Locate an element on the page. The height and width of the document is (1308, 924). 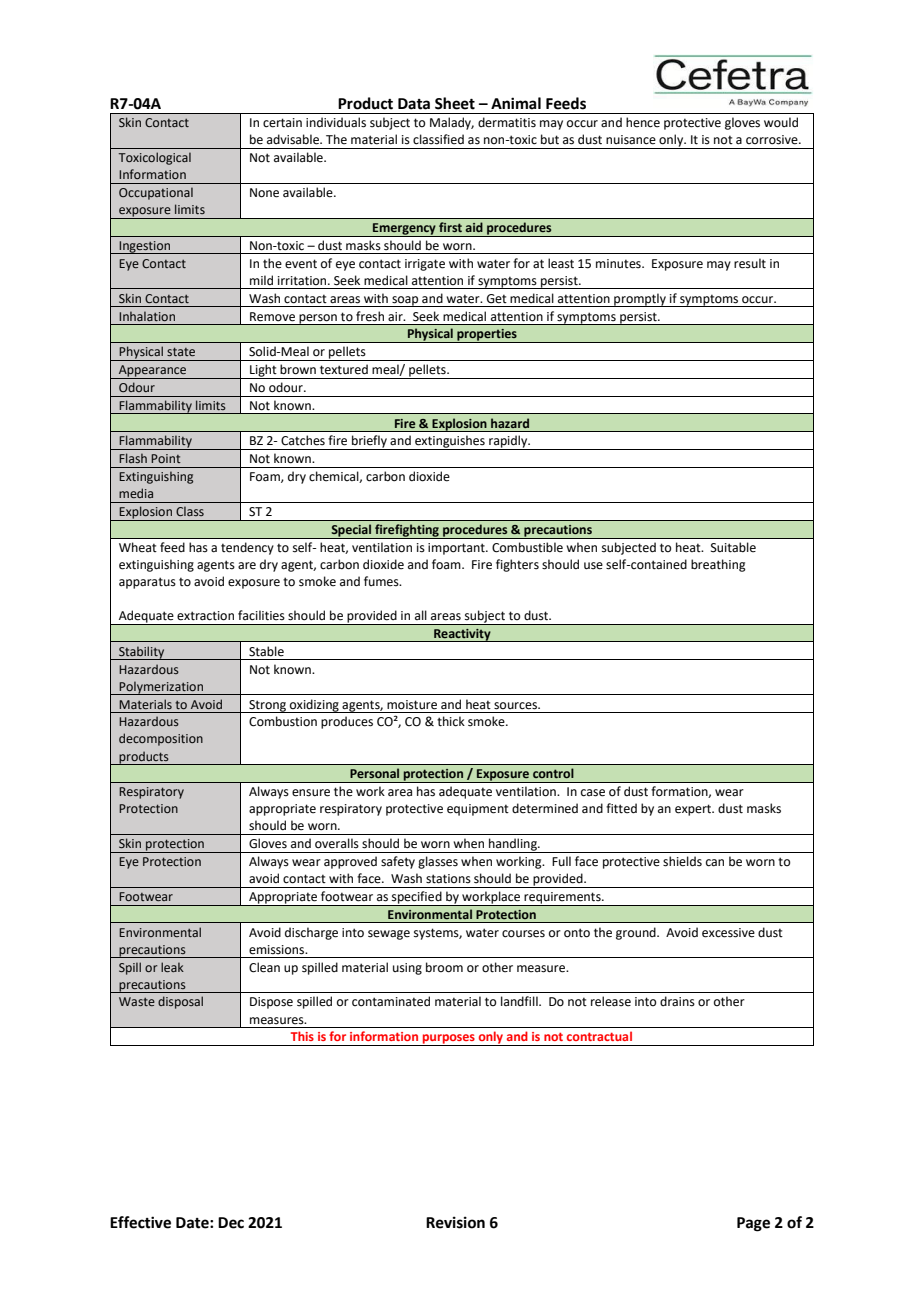
Point is located at coordinates (166, 458).
